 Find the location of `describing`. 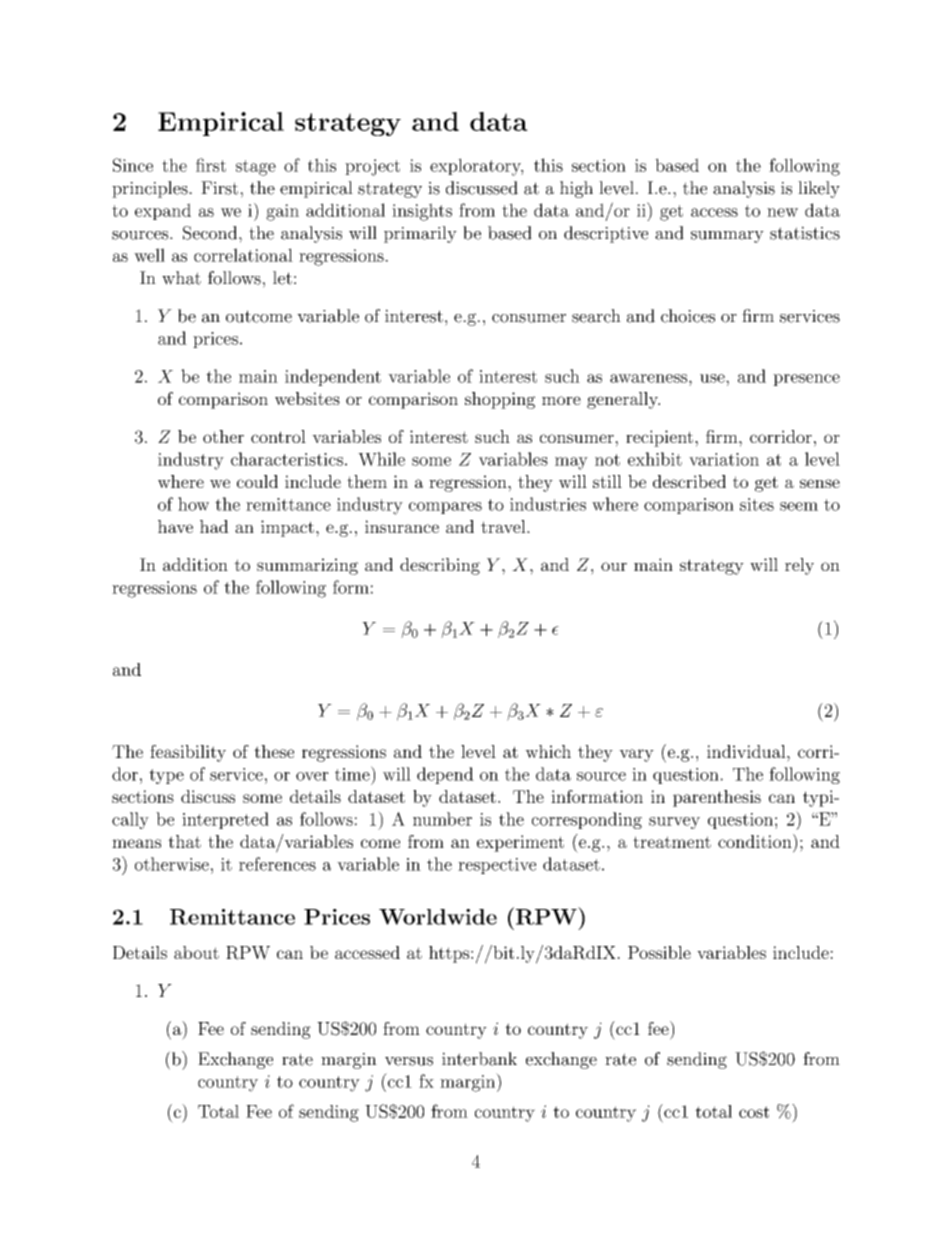

describing is located at coordinates (440, 566).
